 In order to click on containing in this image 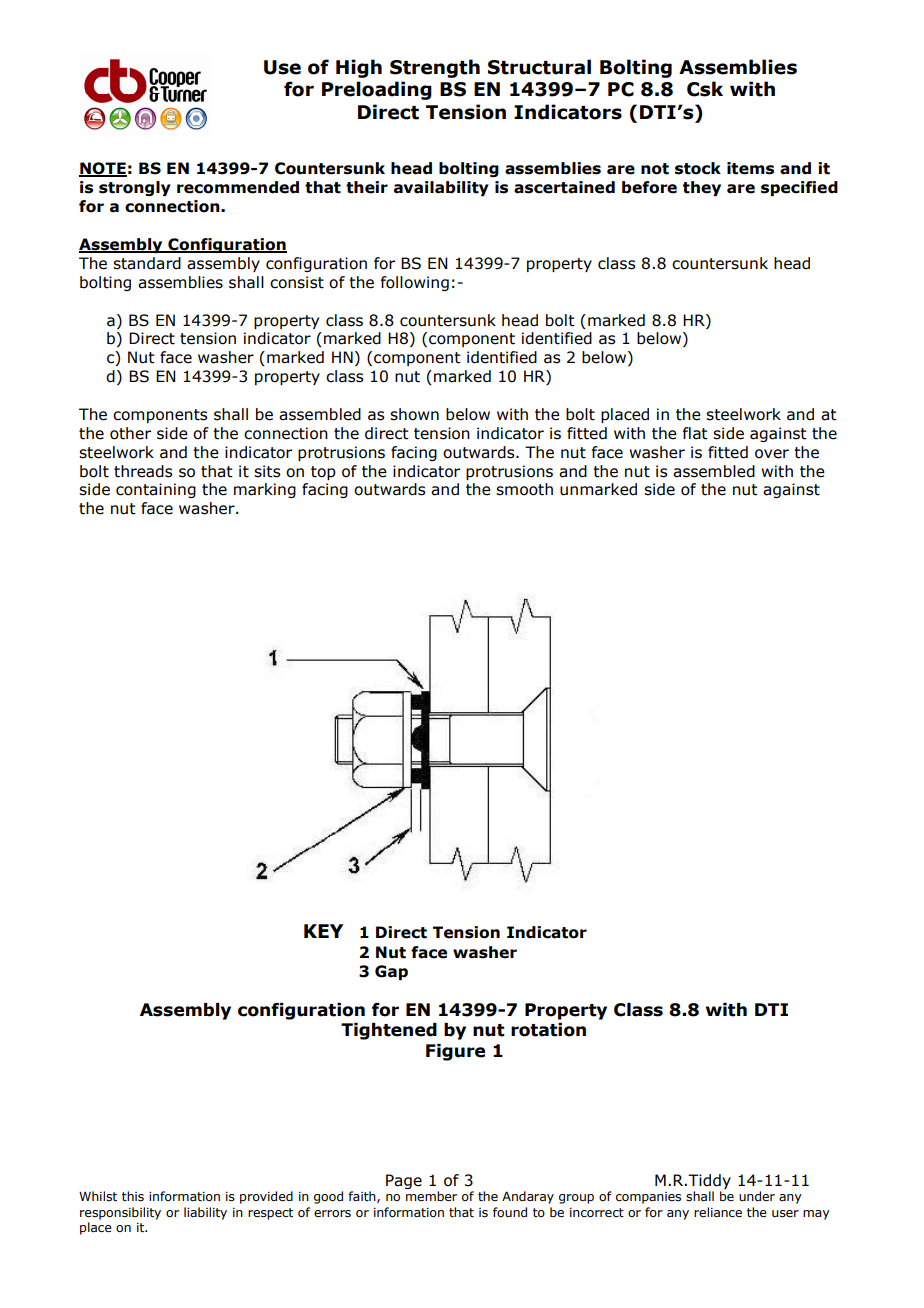, I will do `click(156, 490)`.
